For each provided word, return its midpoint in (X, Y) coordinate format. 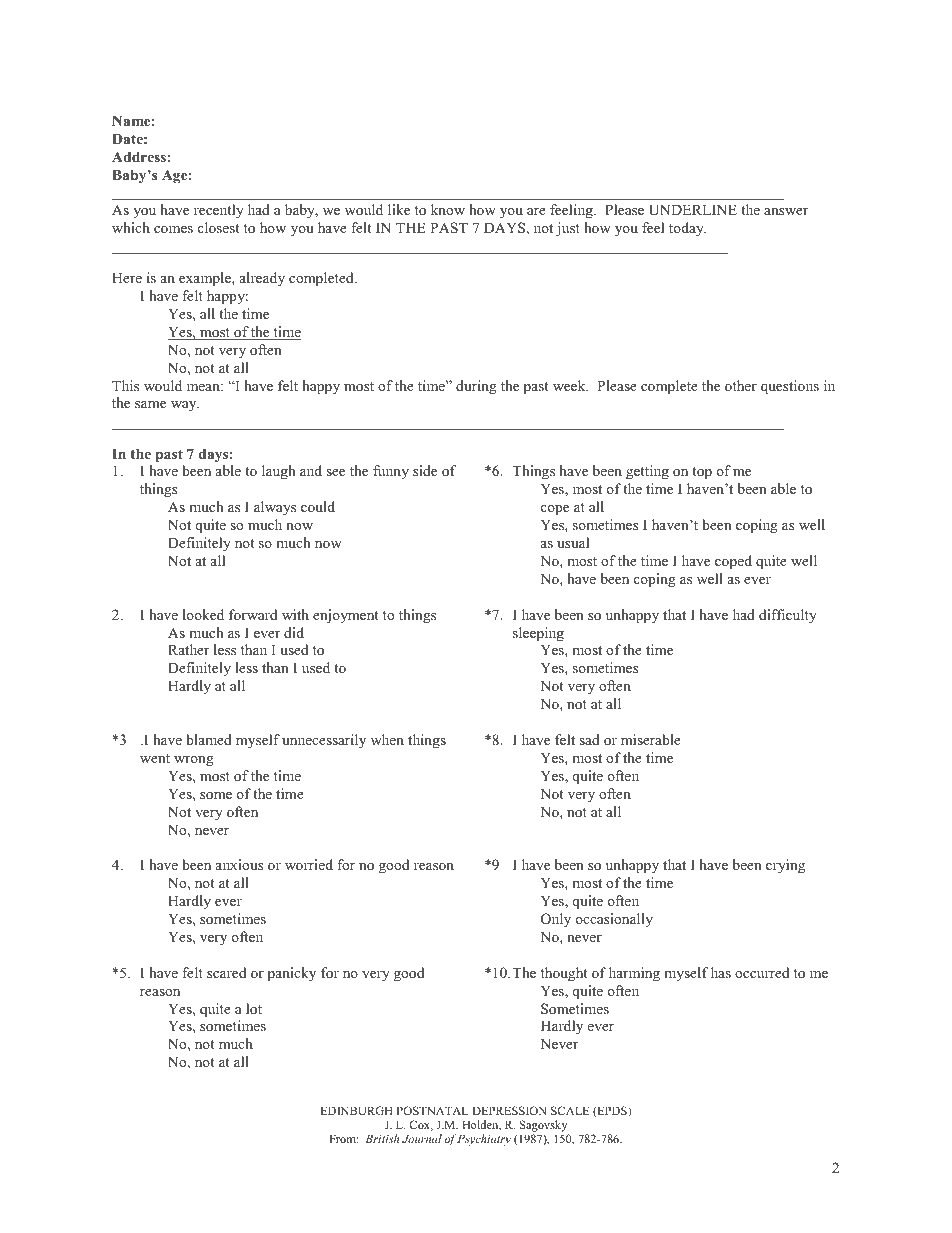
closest (218, 227)
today (687, 229)
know (448, 209)
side (425, 470)
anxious (239, 864)
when (387, 739)
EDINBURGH (356, 1110)
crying (785, 866)
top (702, 473)
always (275, 508)
